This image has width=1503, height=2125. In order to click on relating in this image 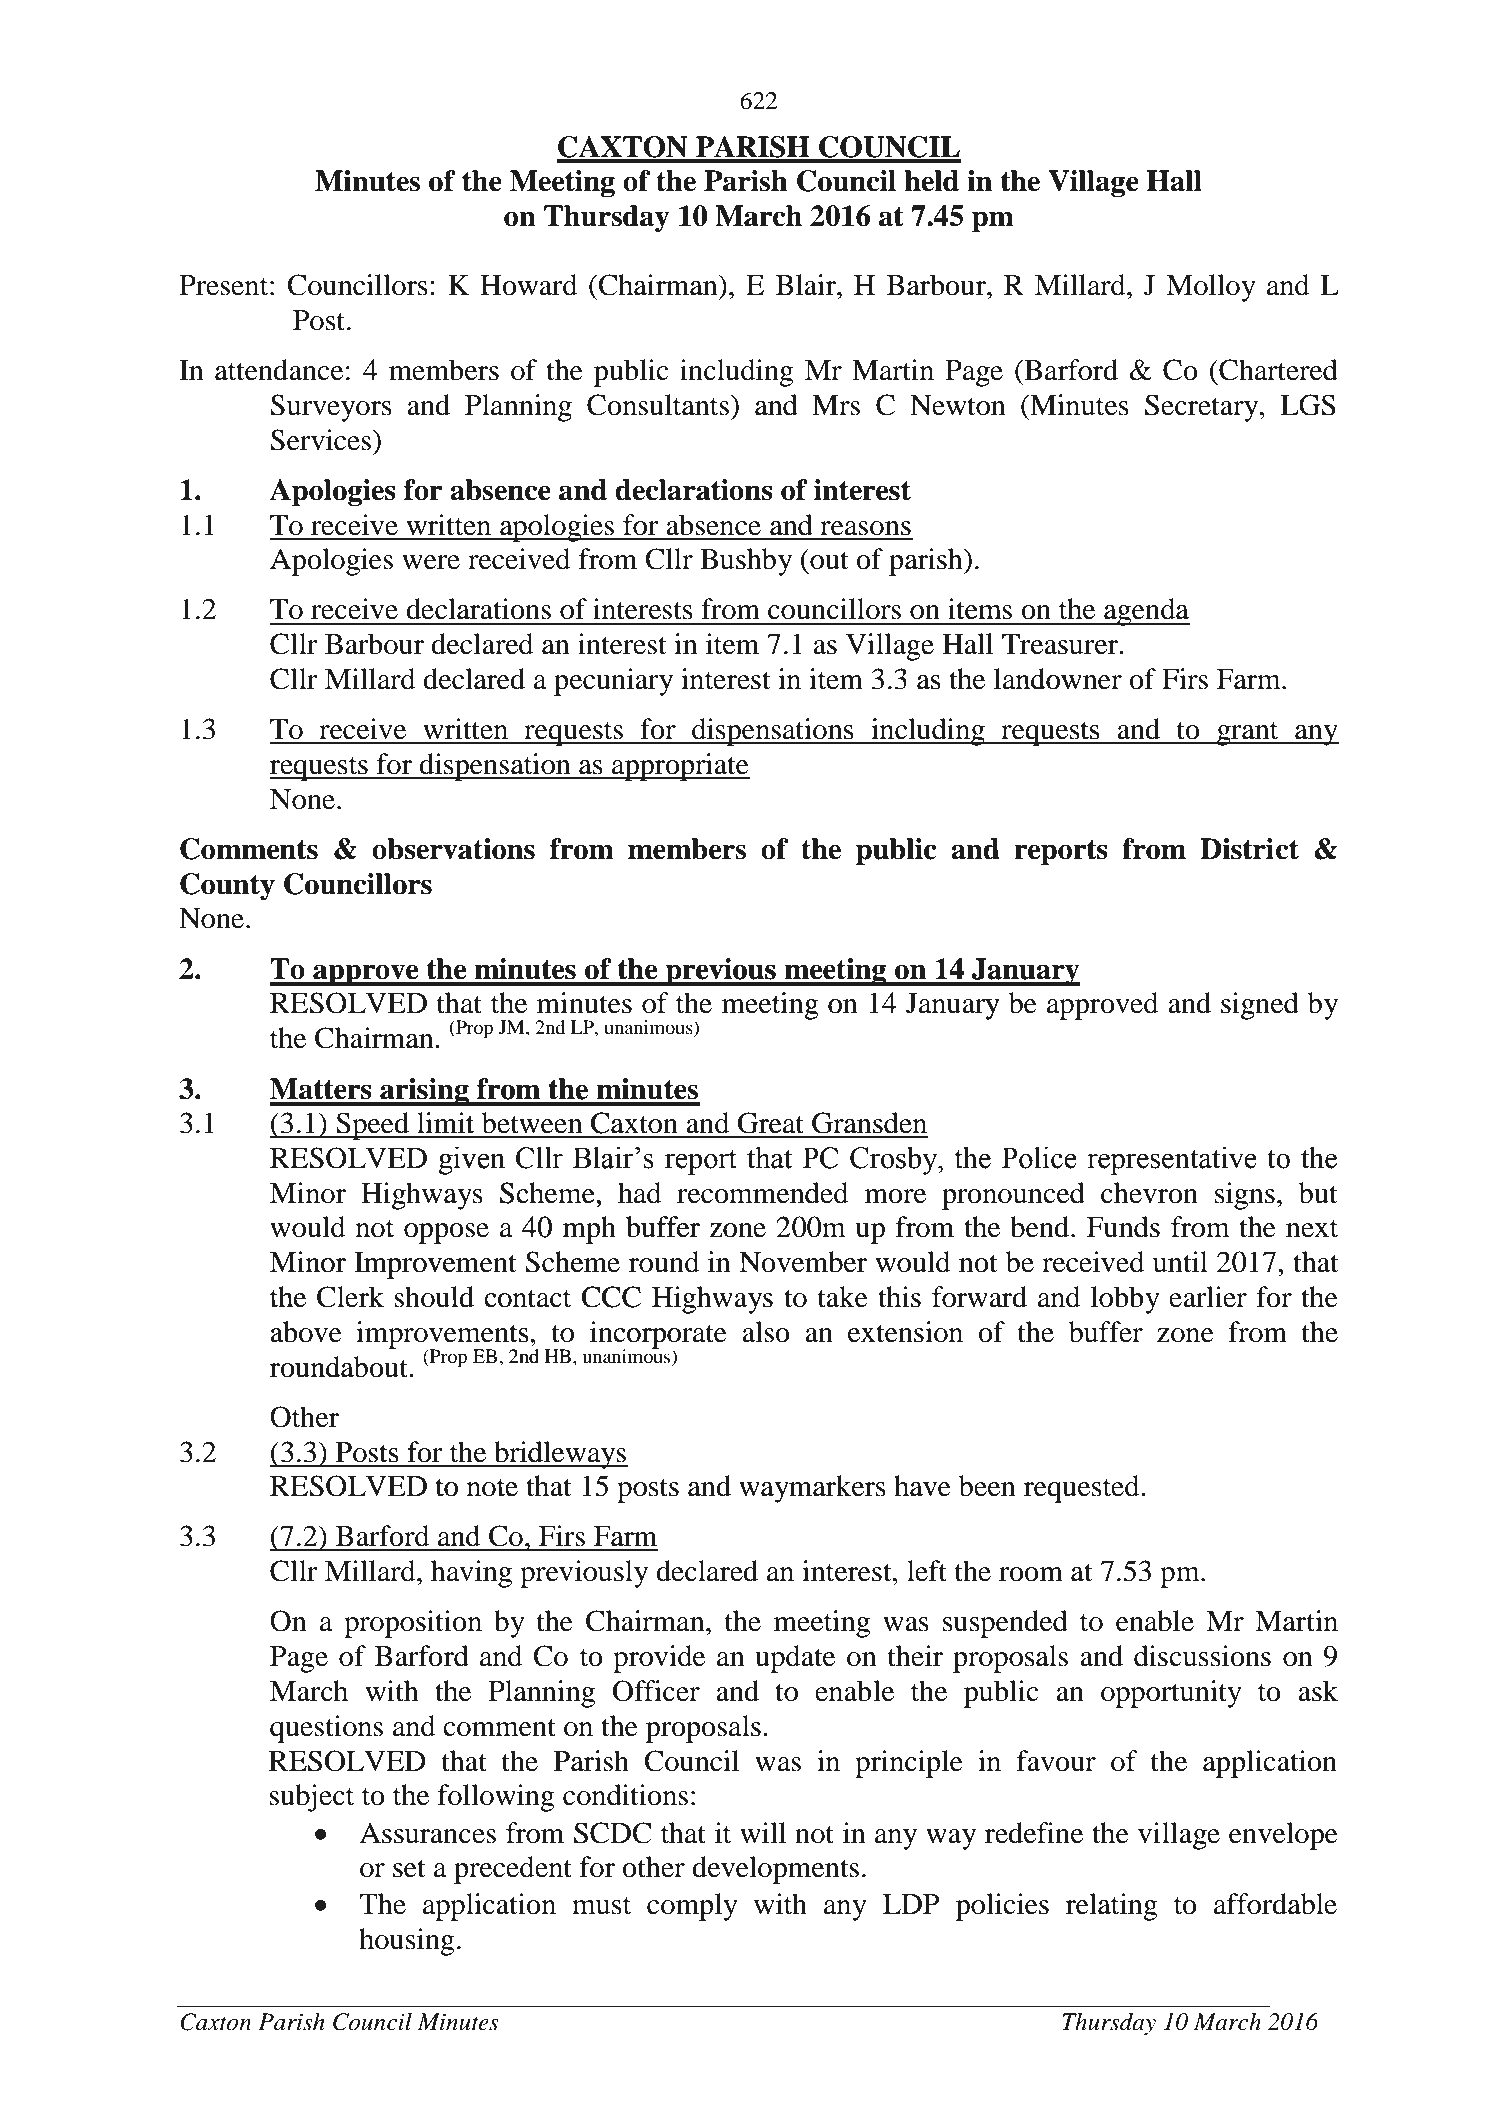, I will do `click(1112, 1907)`.
